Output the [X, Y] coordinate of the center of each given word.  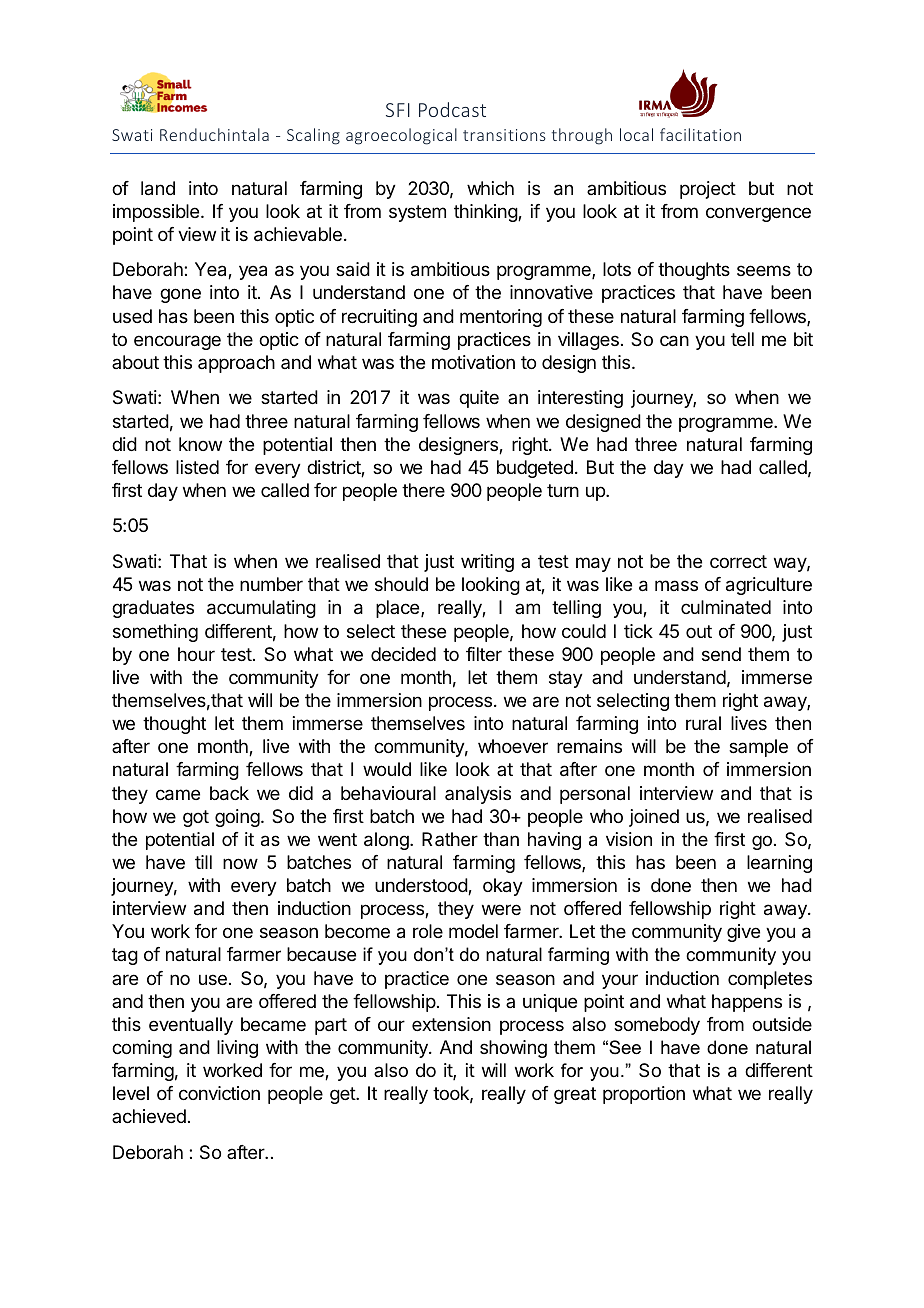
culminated [726, 607]
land [158, 188]
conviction [219, 1093]
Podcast [452, 109]
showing [513, 1049]
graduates [153, 609]
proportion [644, 1095]
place [399, 609]
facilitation [700, 134]
